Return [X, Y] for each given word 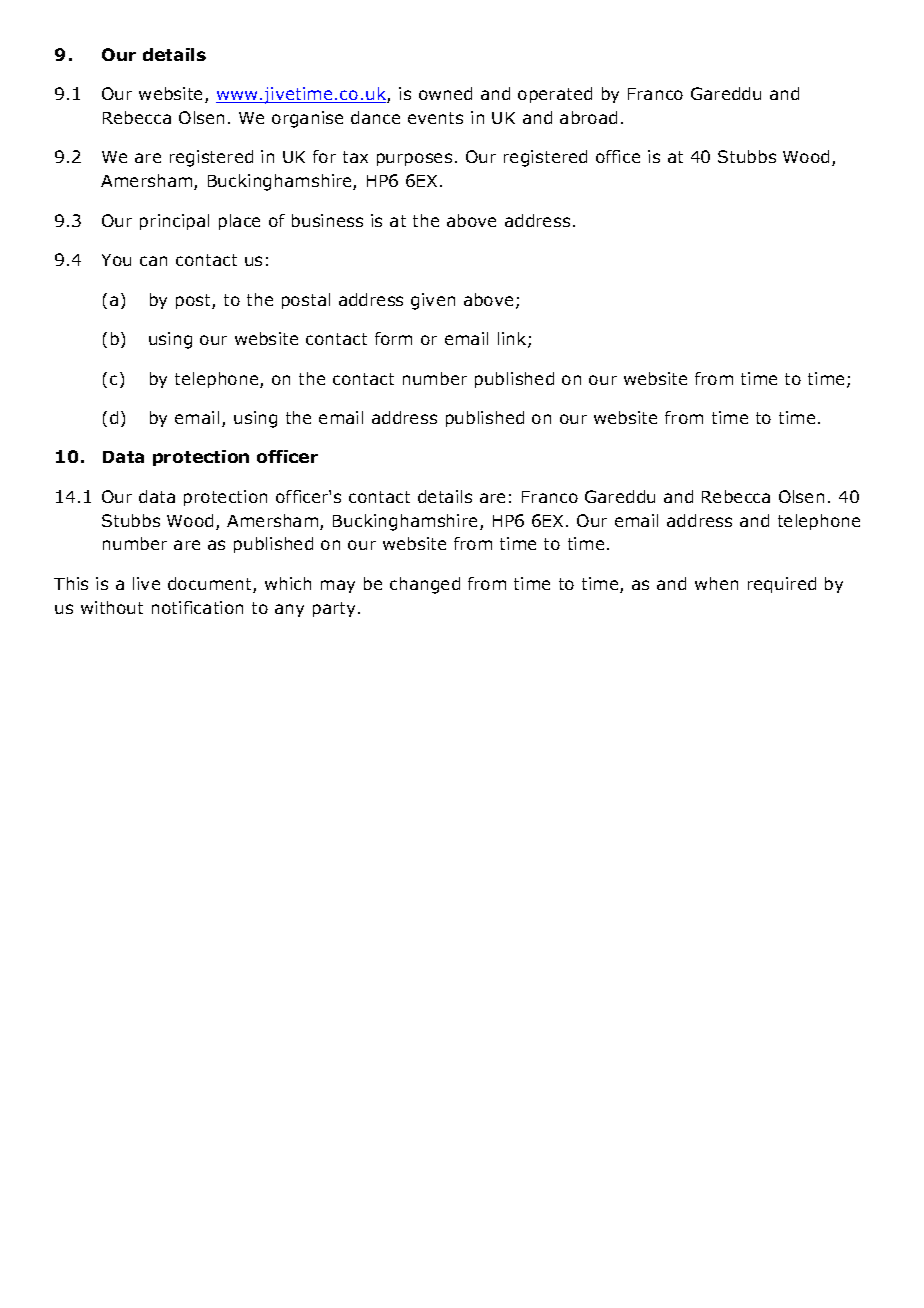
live [146, 583]
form [393, 338]
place [239, 222]
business [327, 220]
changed [425, 585]
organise [307, 119]
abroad [588, 117]
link [513, 340]
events [435, 118]
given [433, 301]
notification [197, 607]
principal [174, 222]
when [716, 583]
